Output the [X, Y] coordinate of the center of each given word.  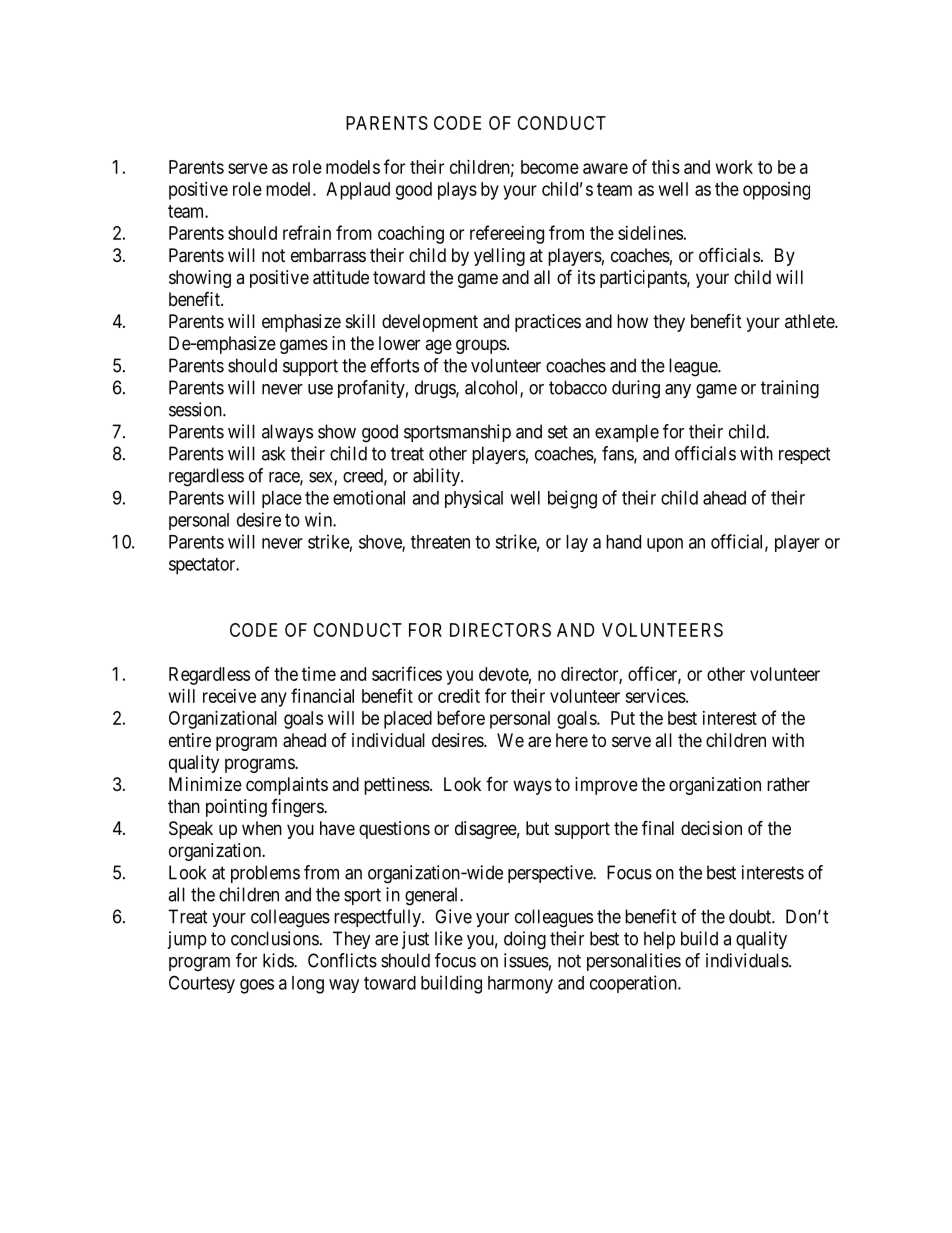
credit [459, 696]
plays [457, 191]
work [734, 167]
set [558, 432]
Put [623, 718]
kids [279, 960]
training [790, 389]
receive [229, 696]
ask [273, 453]
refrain [307, 232]
